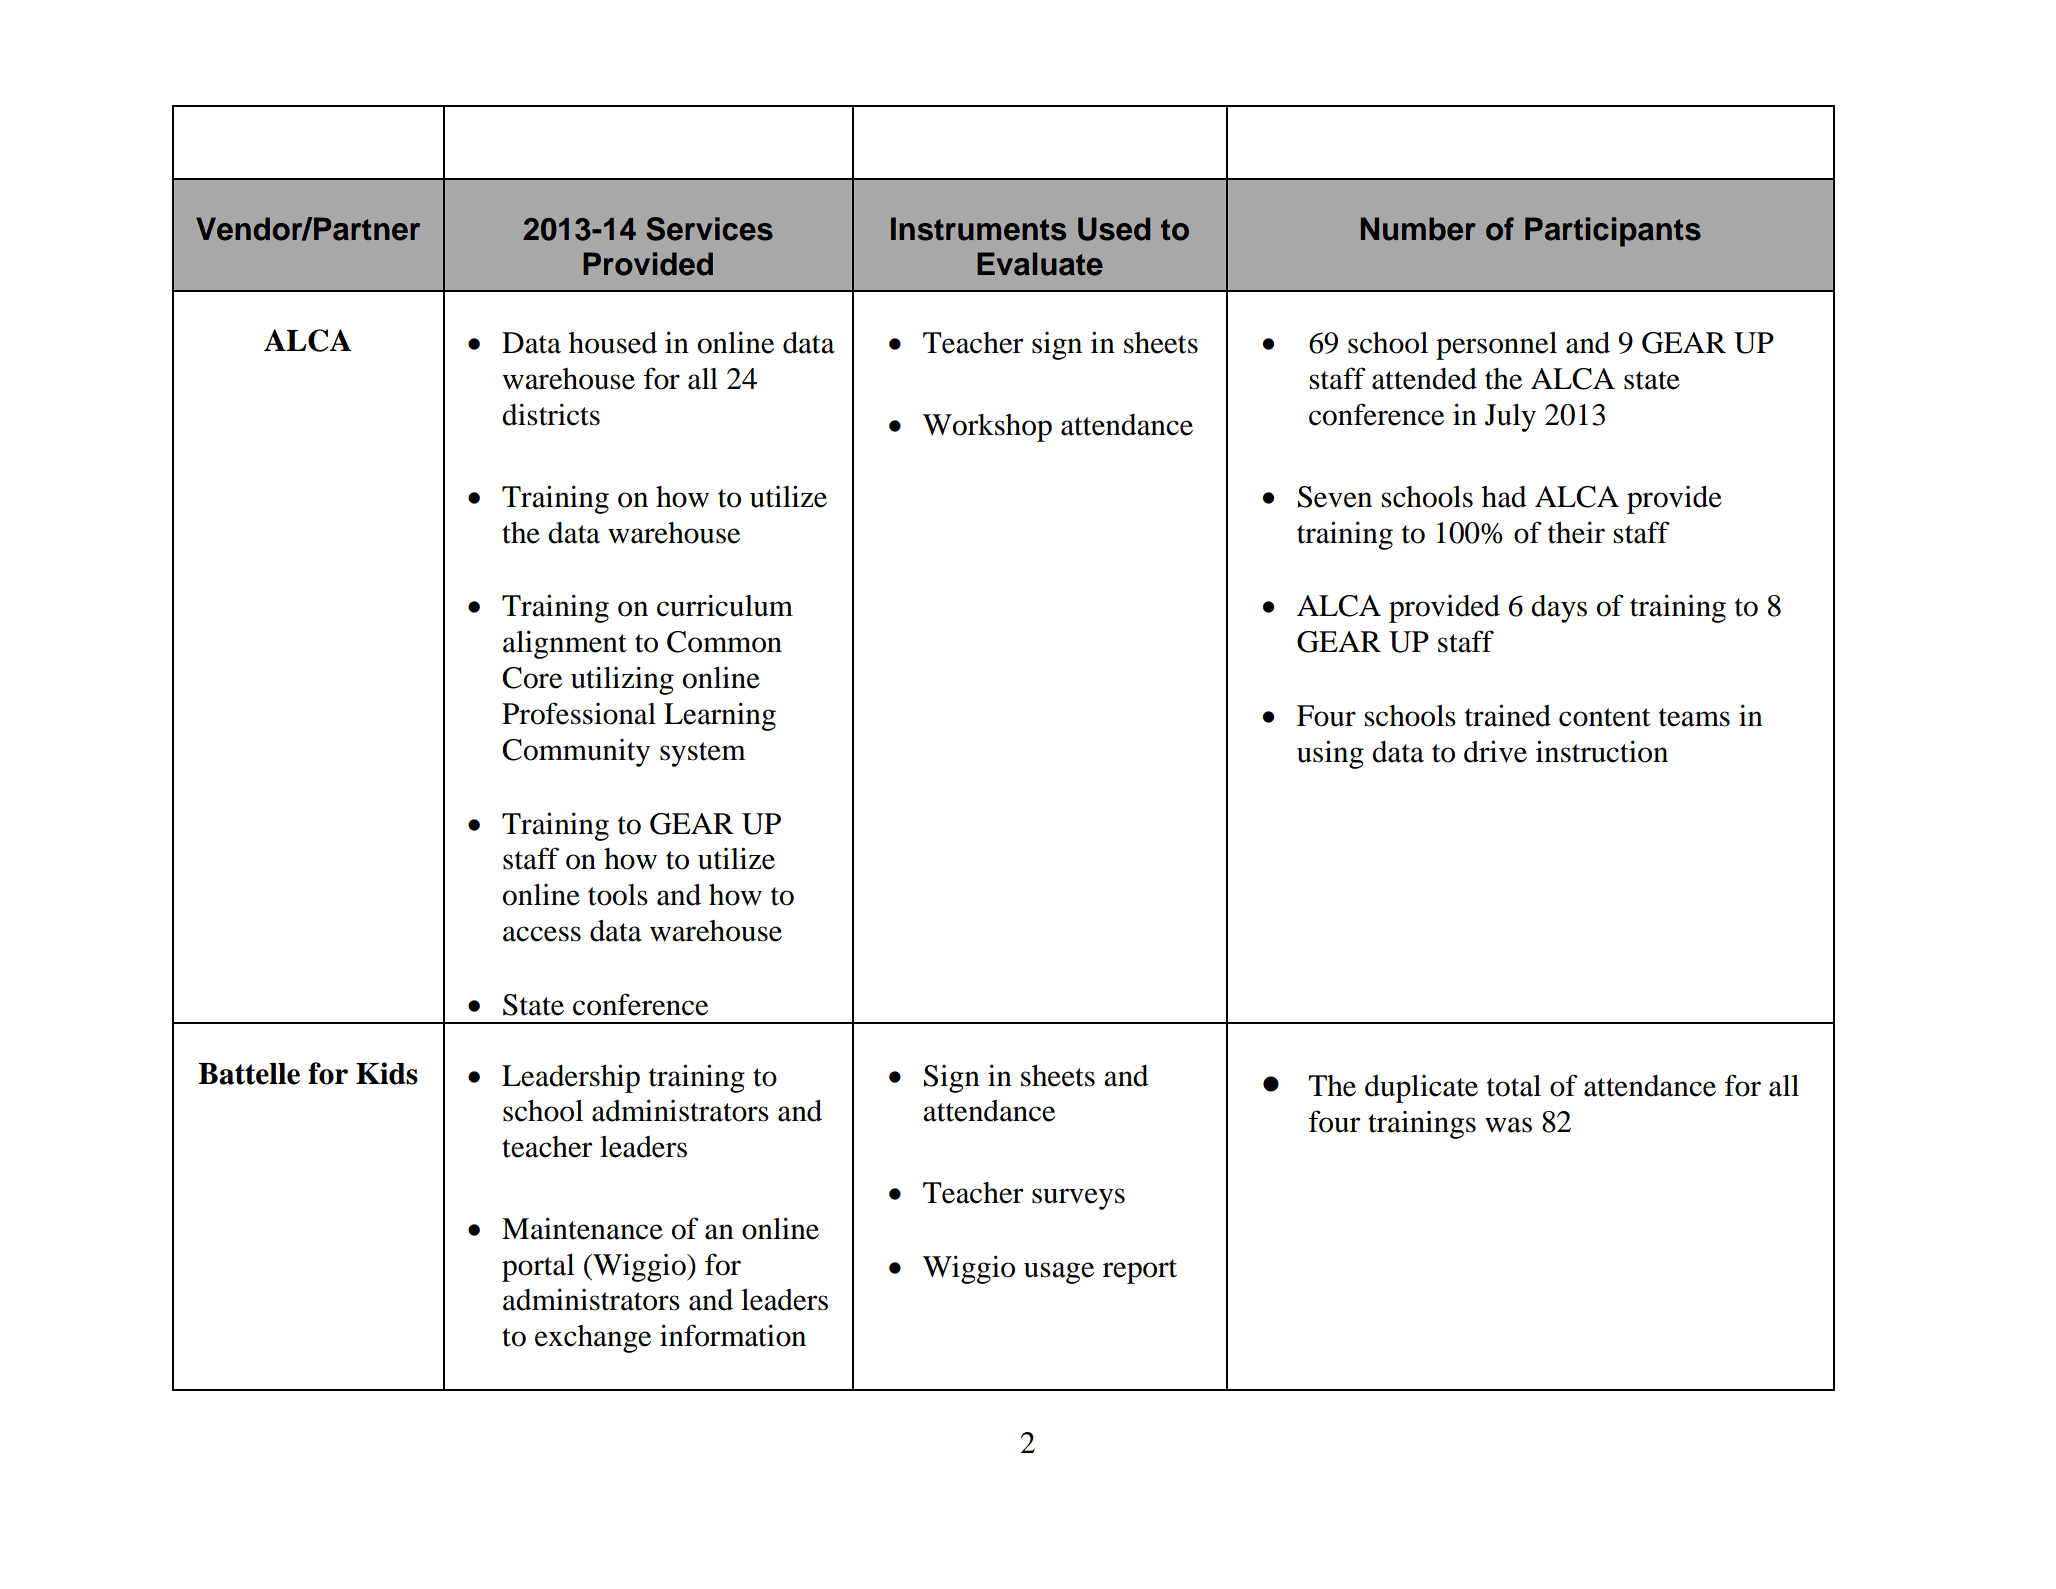 The height and width of the screenshot is (1589, 2056). Describe the element at coordinates (1559, 609) in the screenshot. I see `days` at that location.
